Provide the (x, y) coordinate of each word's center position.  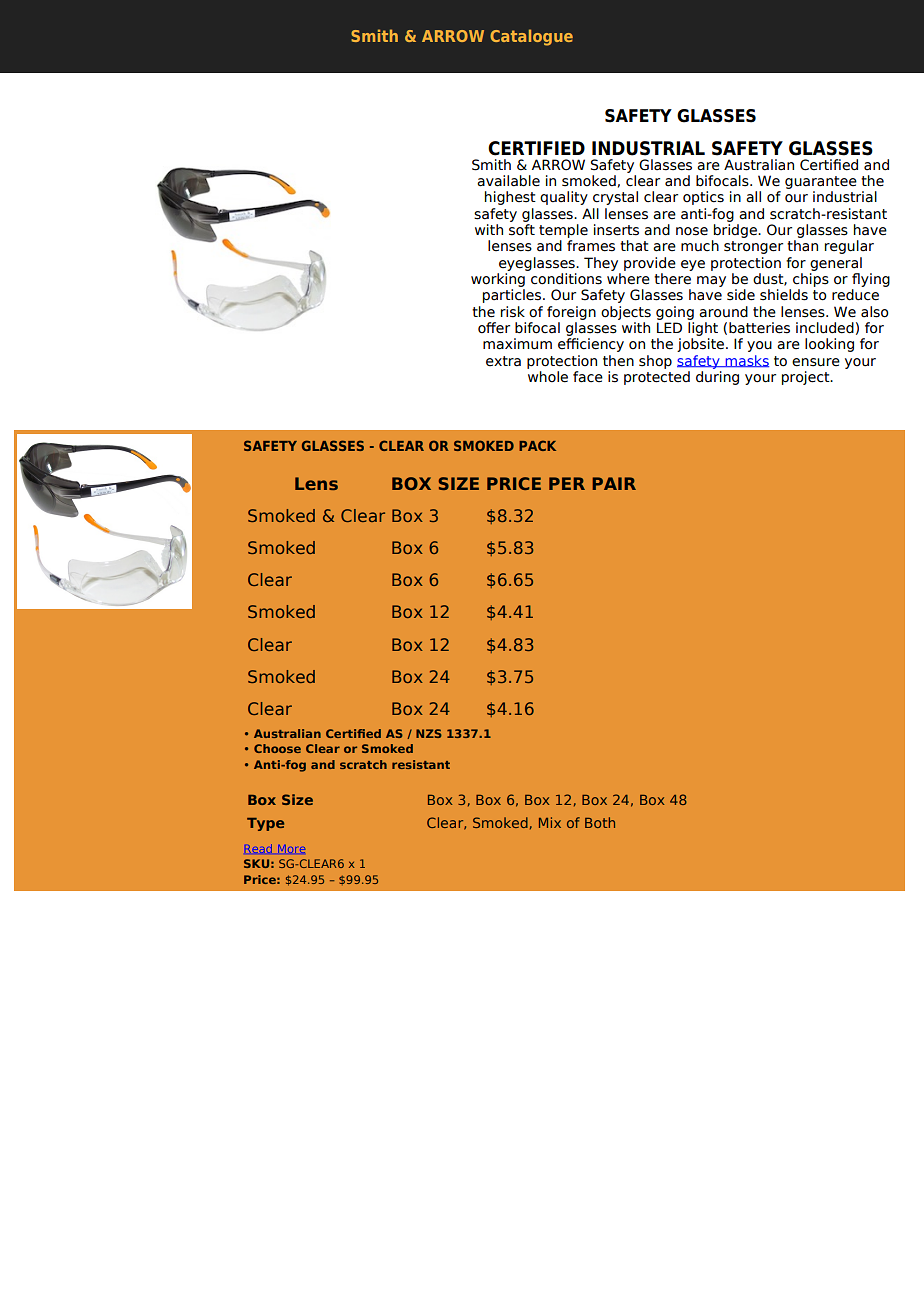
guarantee (821, 184)
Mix (550, 822)
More (292, 849)
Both (600, 822)
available (508, 181)
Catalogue (531, 37)
